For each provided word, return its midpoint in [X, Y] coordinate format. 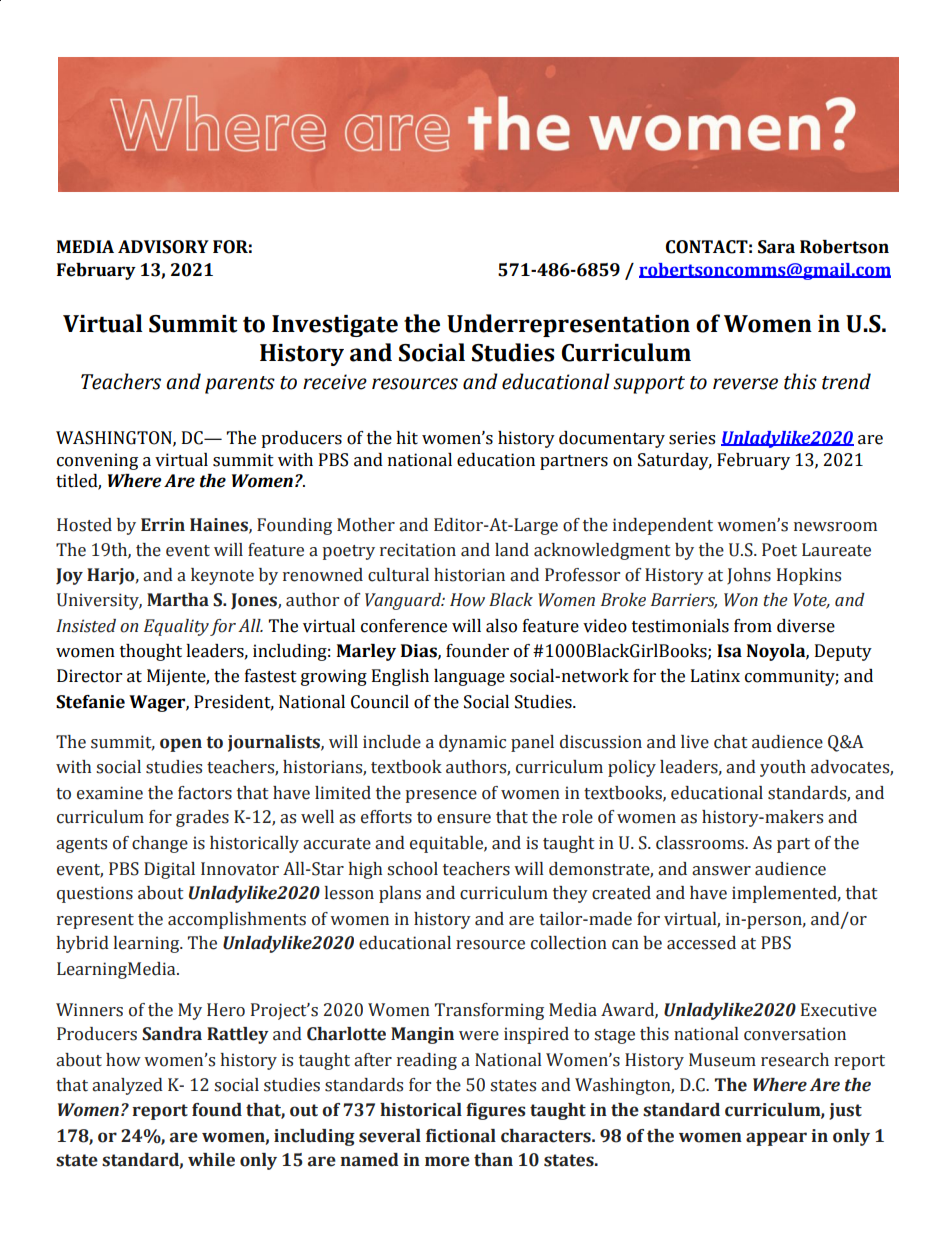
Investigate [335, 326]
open [181, 745]
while [211, 1160]
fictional [461, 1136]
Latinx [715, 676]
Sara [776, 247]
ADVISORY [163, 247]
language [469, 677]
